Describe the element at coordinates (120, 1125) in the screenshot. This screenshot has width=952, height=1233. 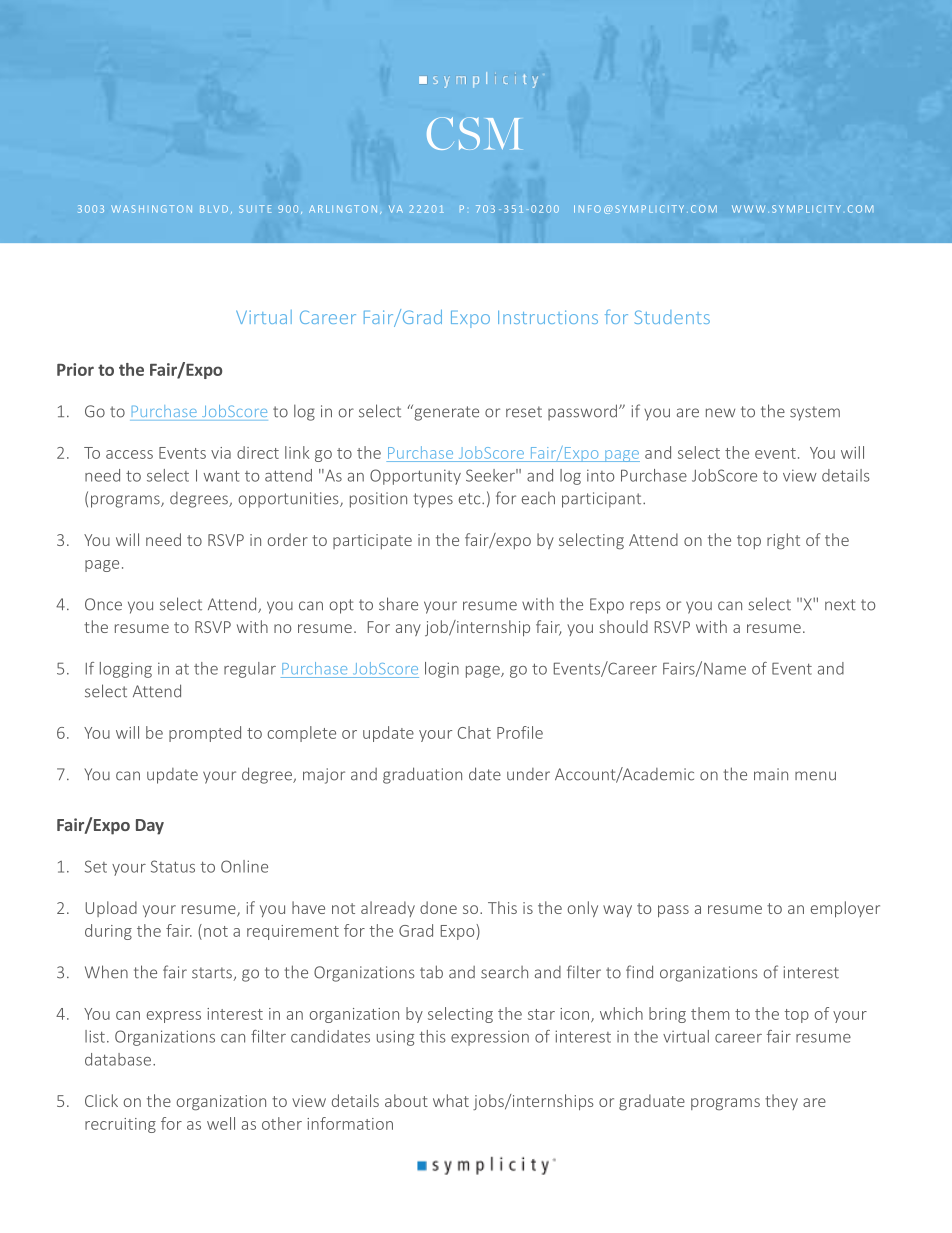
I see `recruiting` at that location.
